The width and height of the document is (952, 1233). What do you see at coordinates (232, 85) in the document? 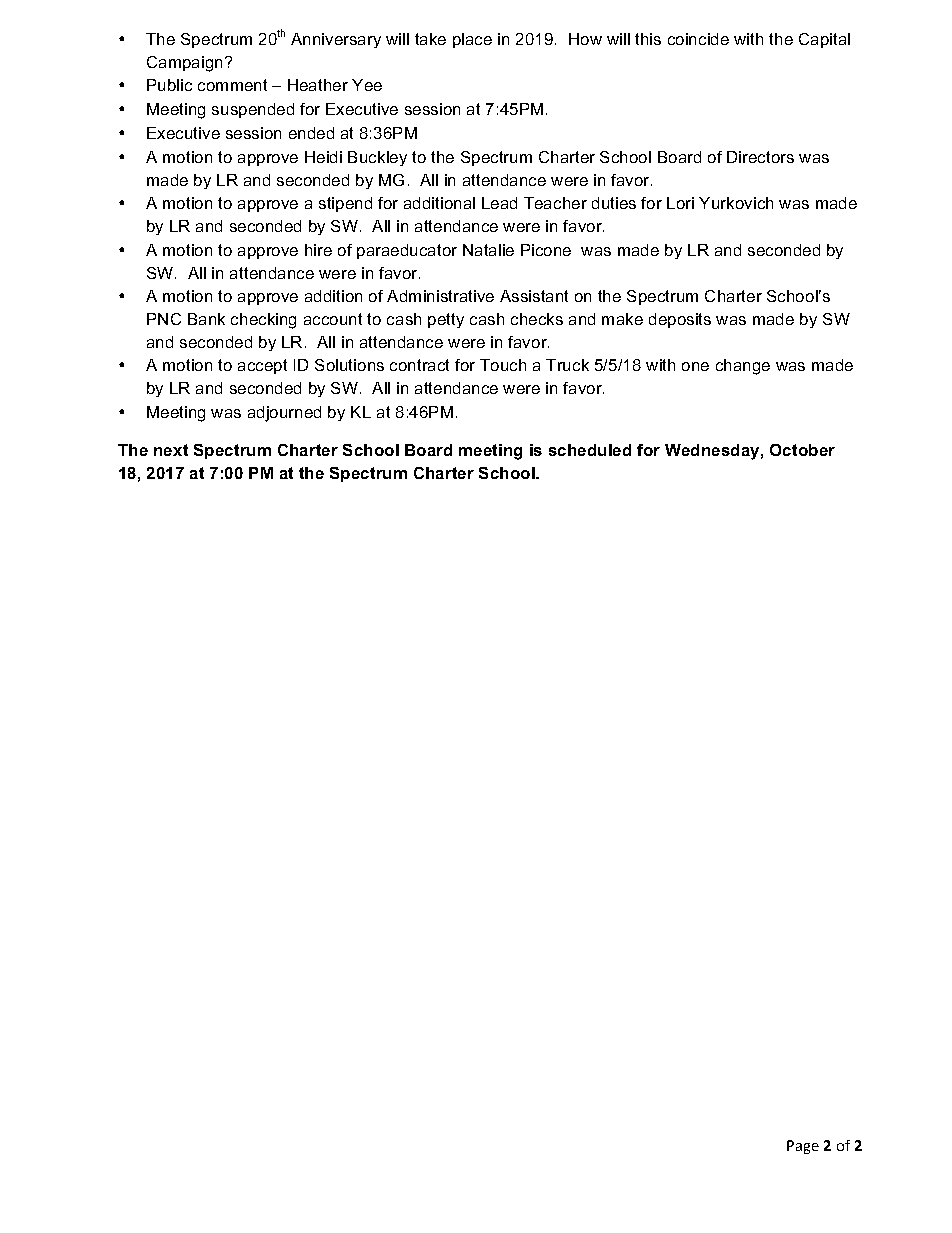
I see `comment` at bounding box center [232, 85].
